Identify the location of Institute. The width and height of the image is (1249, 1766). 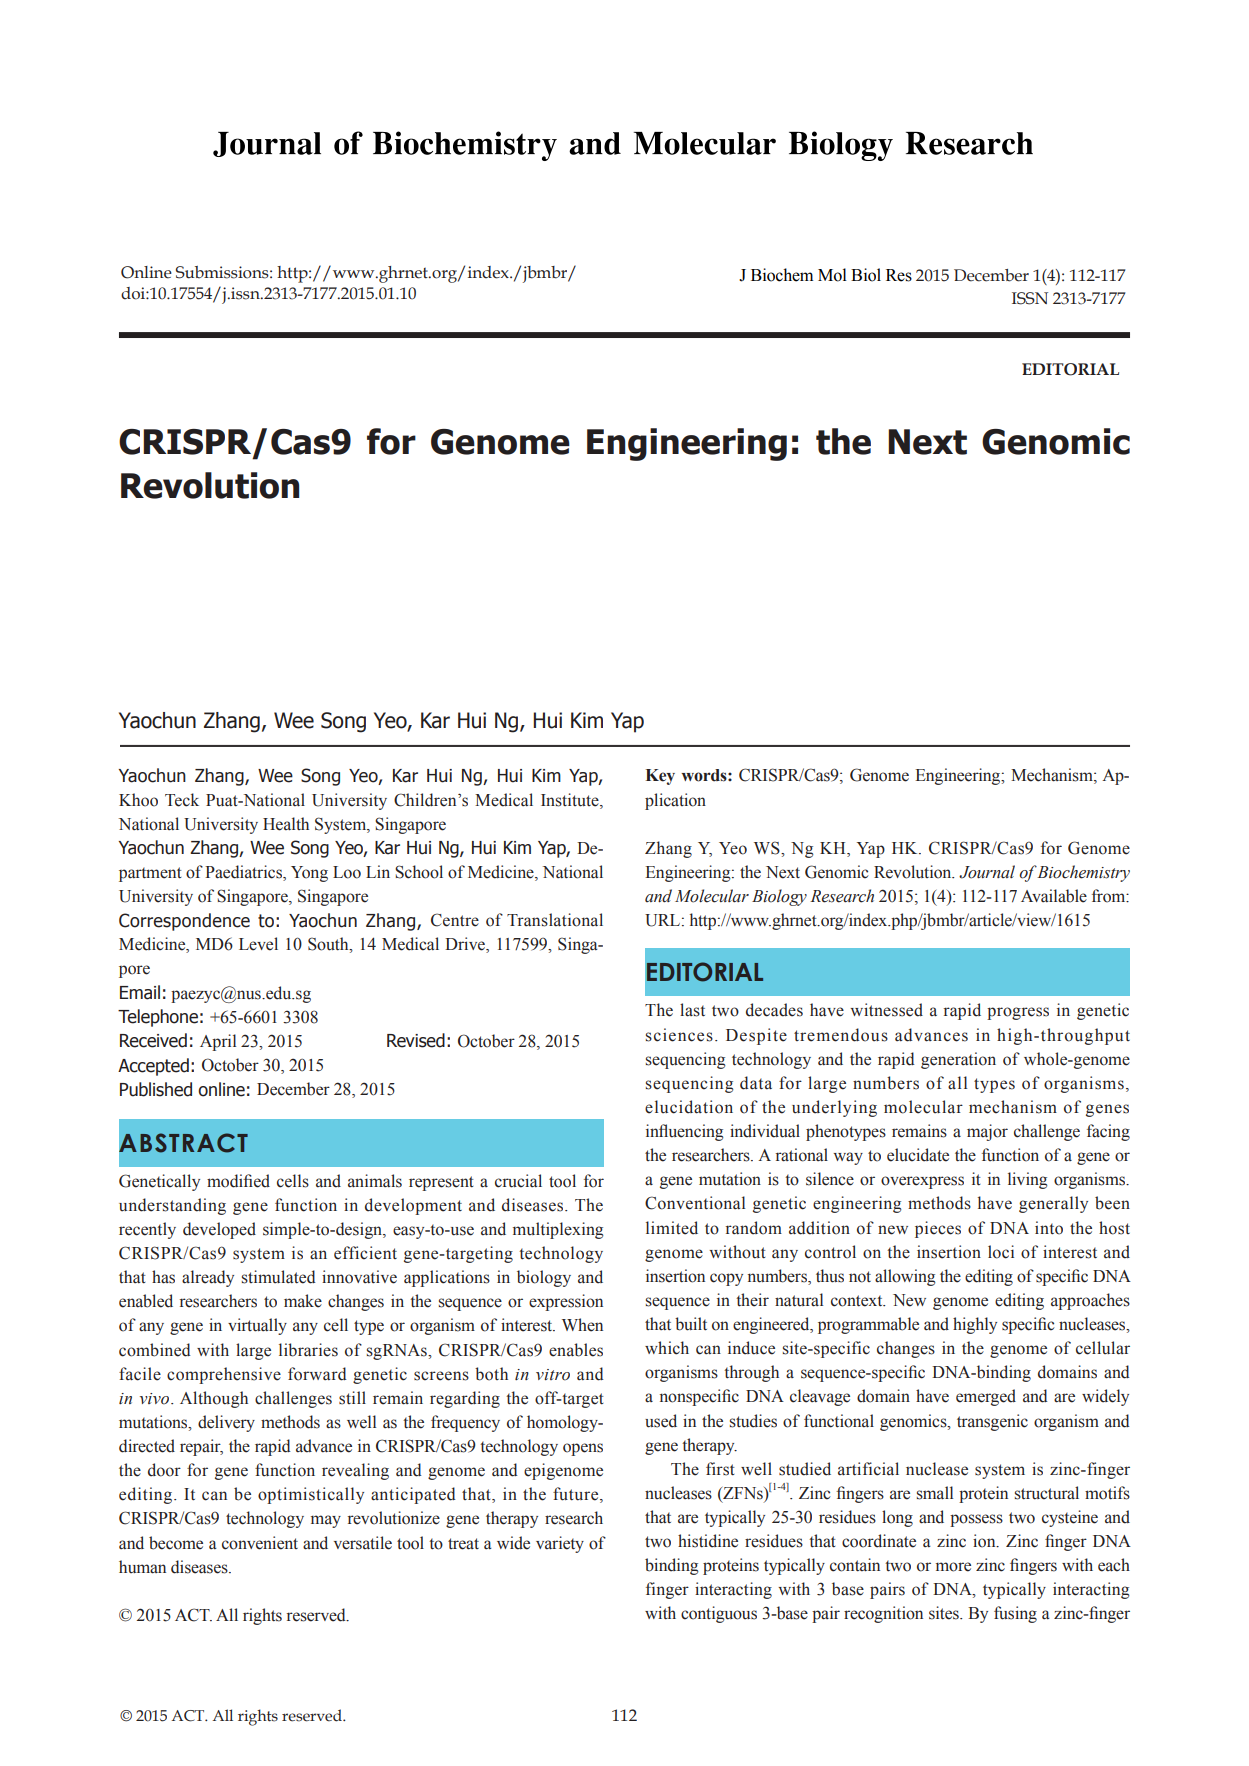
(571, 800).
